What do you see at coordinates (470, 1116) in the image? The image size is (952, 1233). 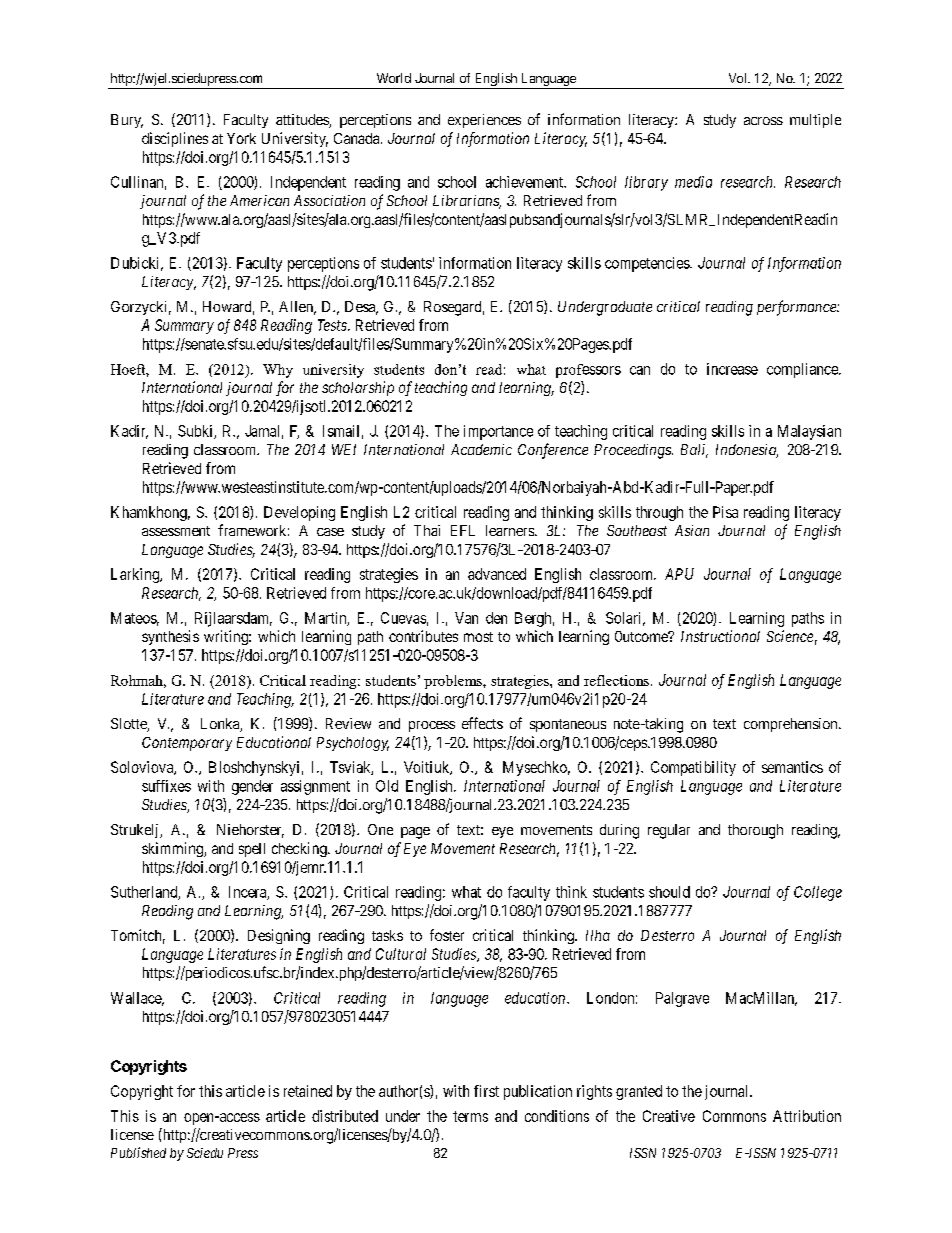 I see `terms` at bounding box center [470, 1116].
